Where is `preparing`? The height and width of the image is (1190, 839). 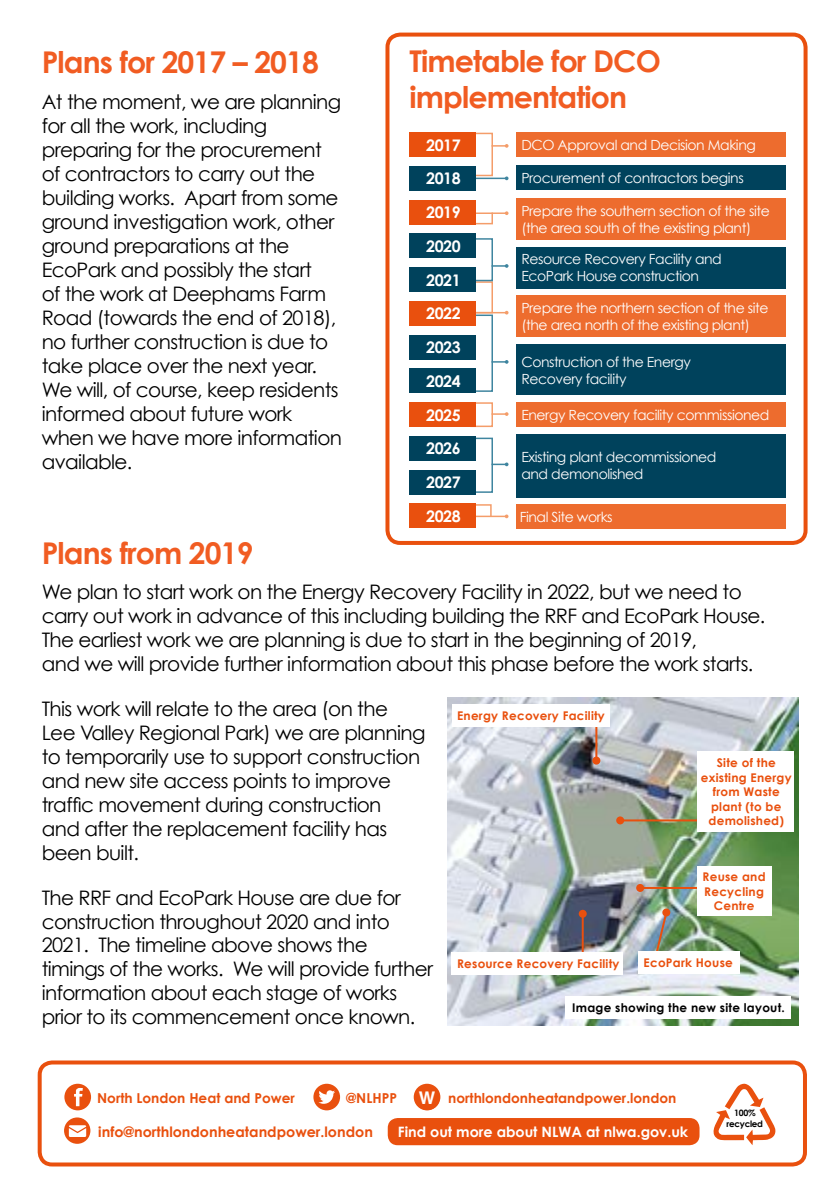 preparing is located at coordinates (87, 151).
